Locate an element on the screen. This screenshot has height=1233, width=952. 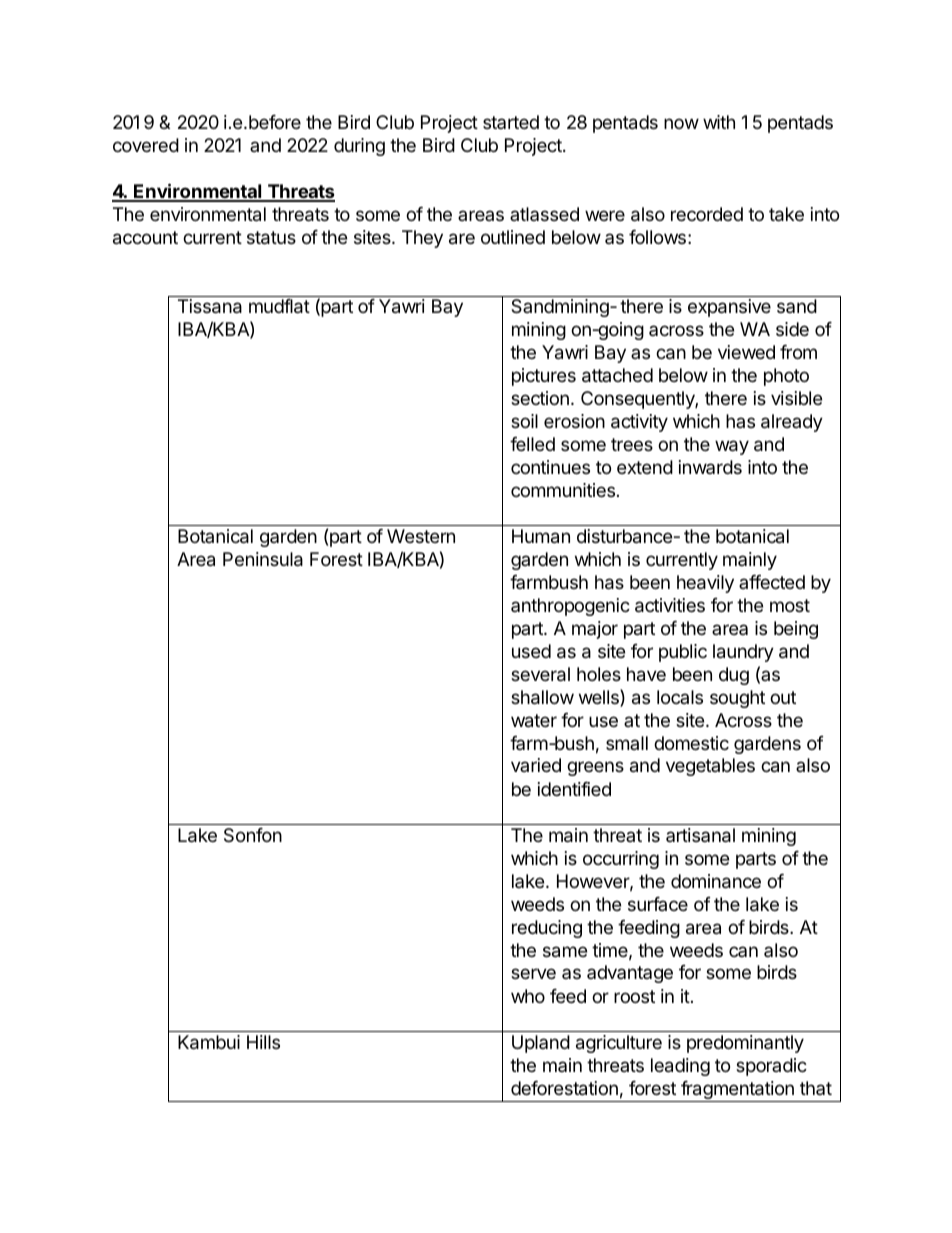
Upland is located at coordinates (541, 1044).
